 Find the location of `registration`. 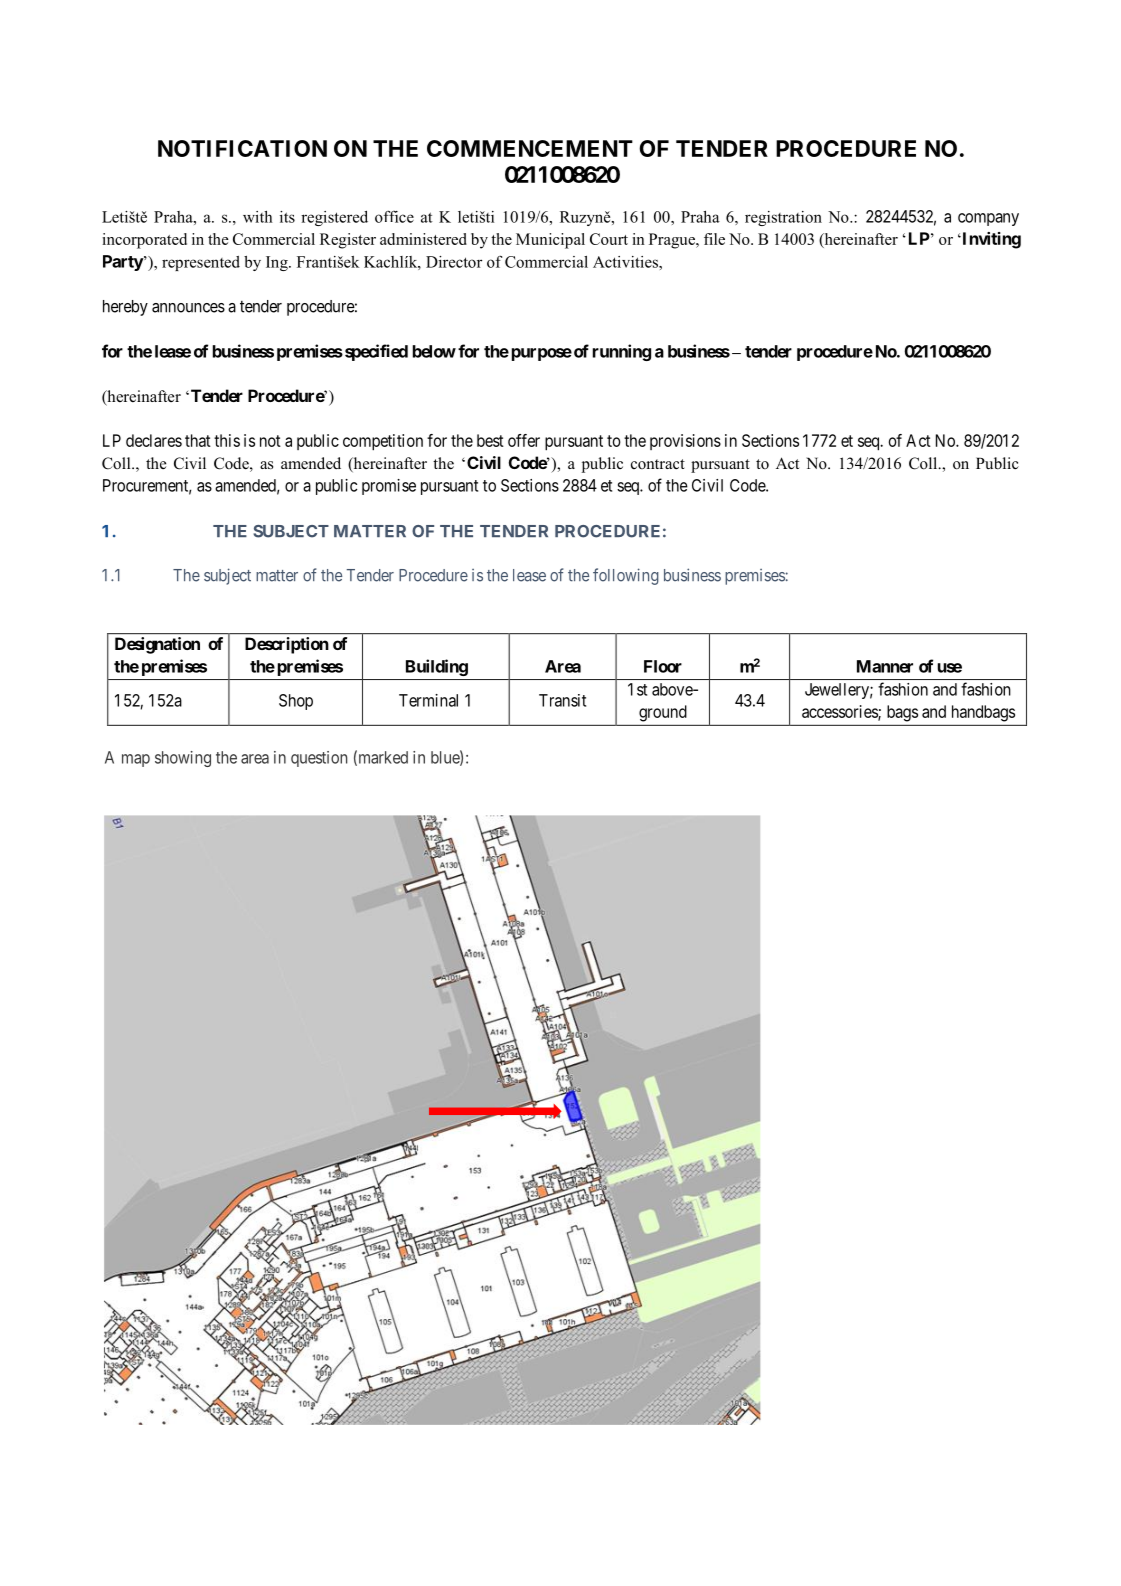

registration is located at coordinates (783, 218).
